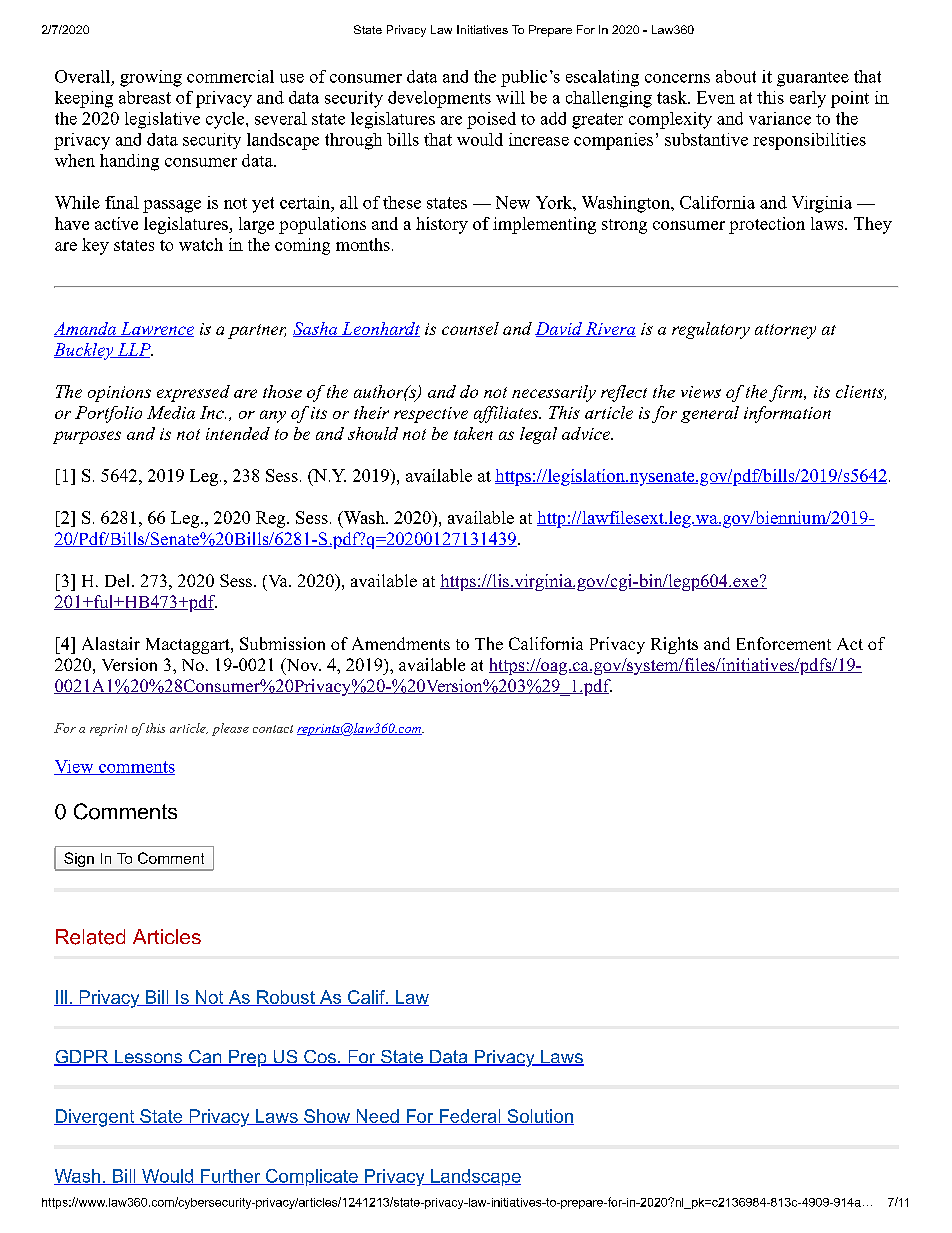  What do you see at coordinates (401, 643) in the screenshot?
I see `Amendments` at bounding box center [401, 643].
